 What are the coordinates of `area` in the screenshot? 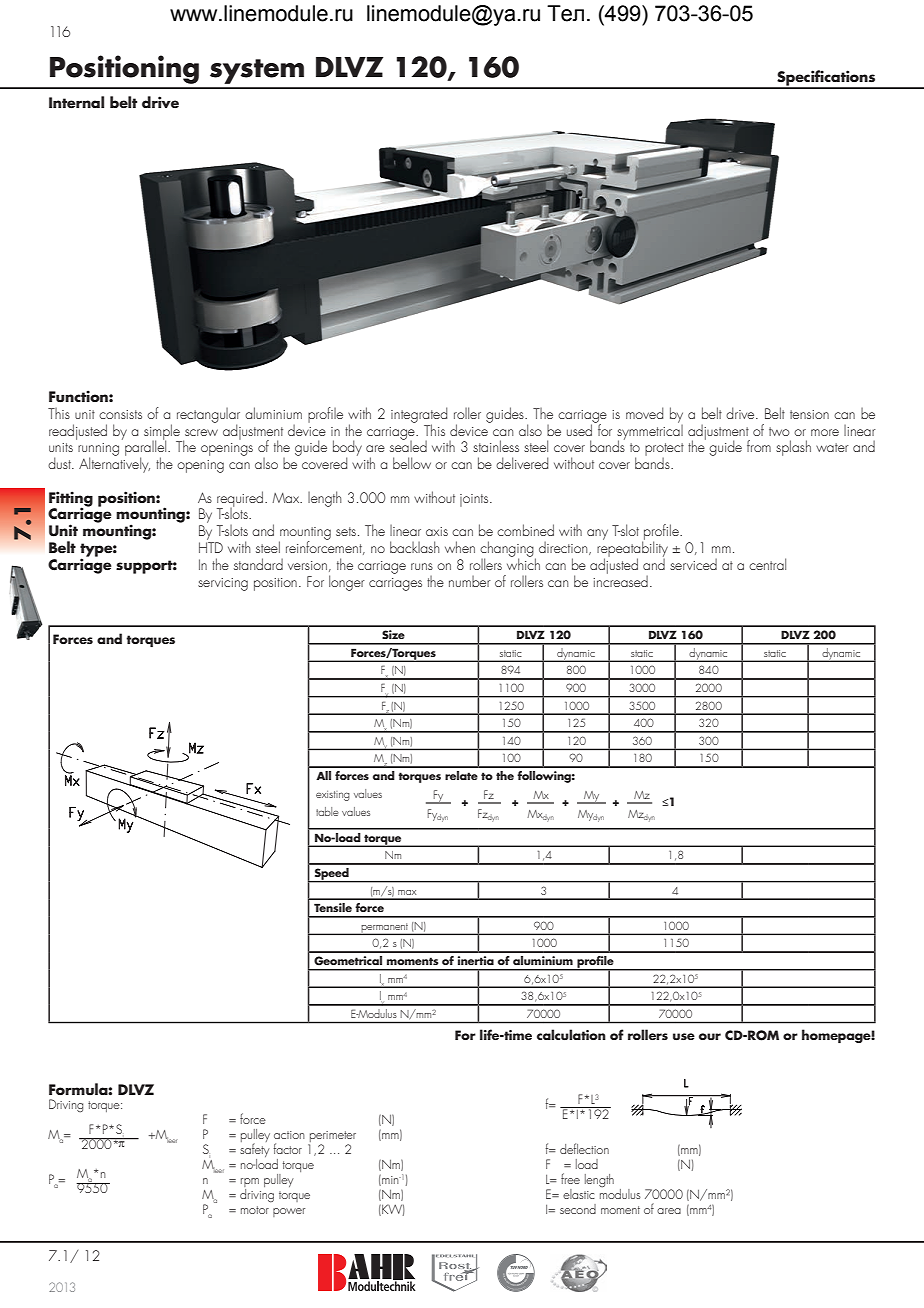 It's located at (669, 1211).
